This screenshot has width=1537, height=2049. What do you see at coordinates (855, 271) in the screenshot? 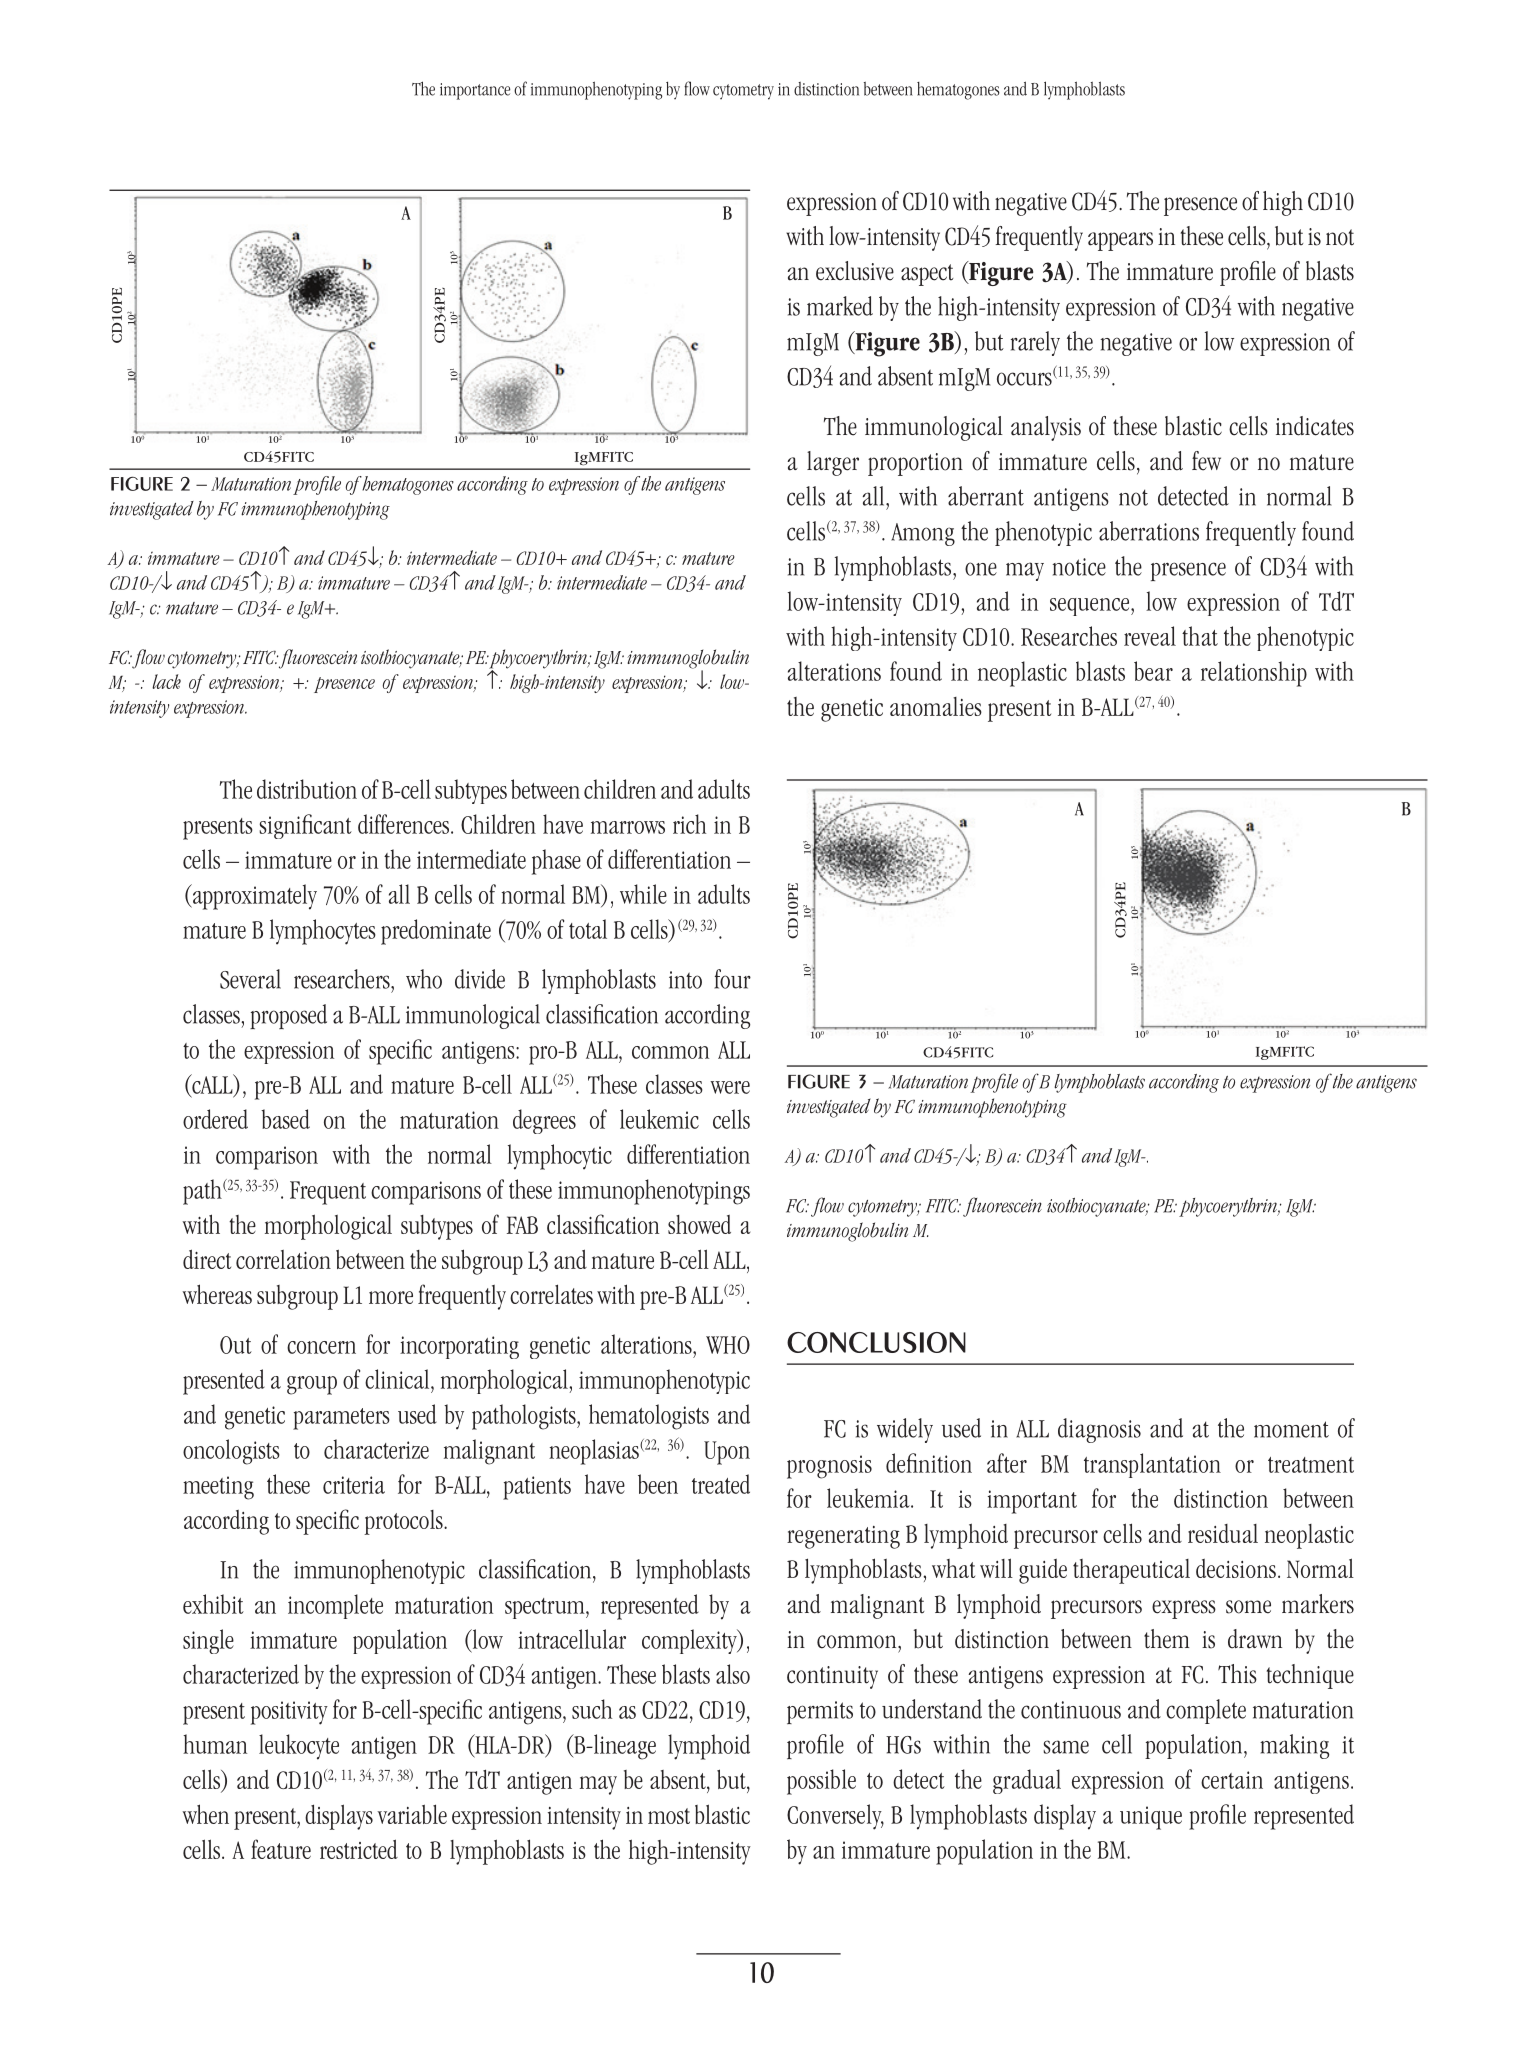
I see `exclusive` at bounding box center [855, 271].
